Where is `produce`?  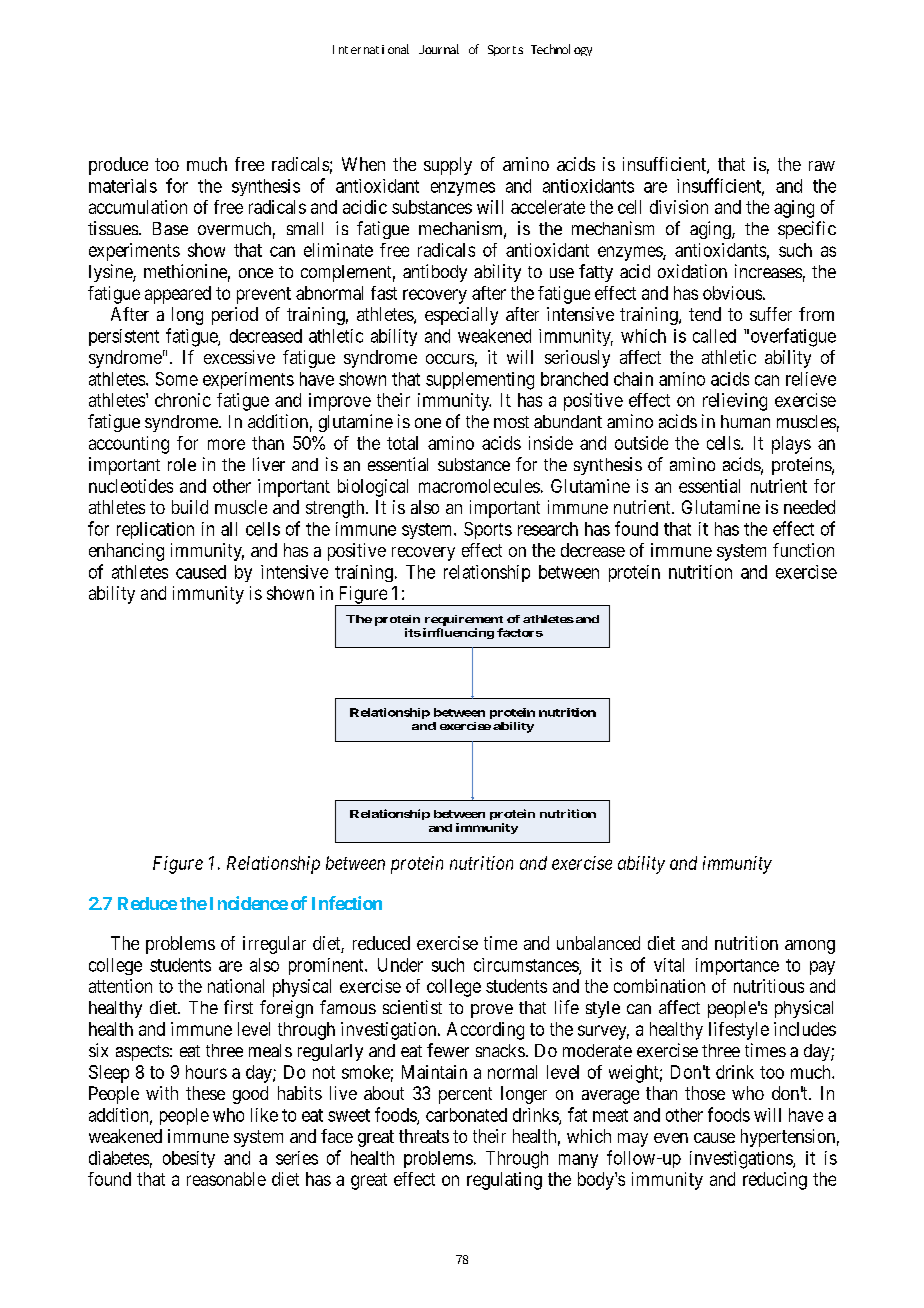
produce is located at coordinates (118, 166).
